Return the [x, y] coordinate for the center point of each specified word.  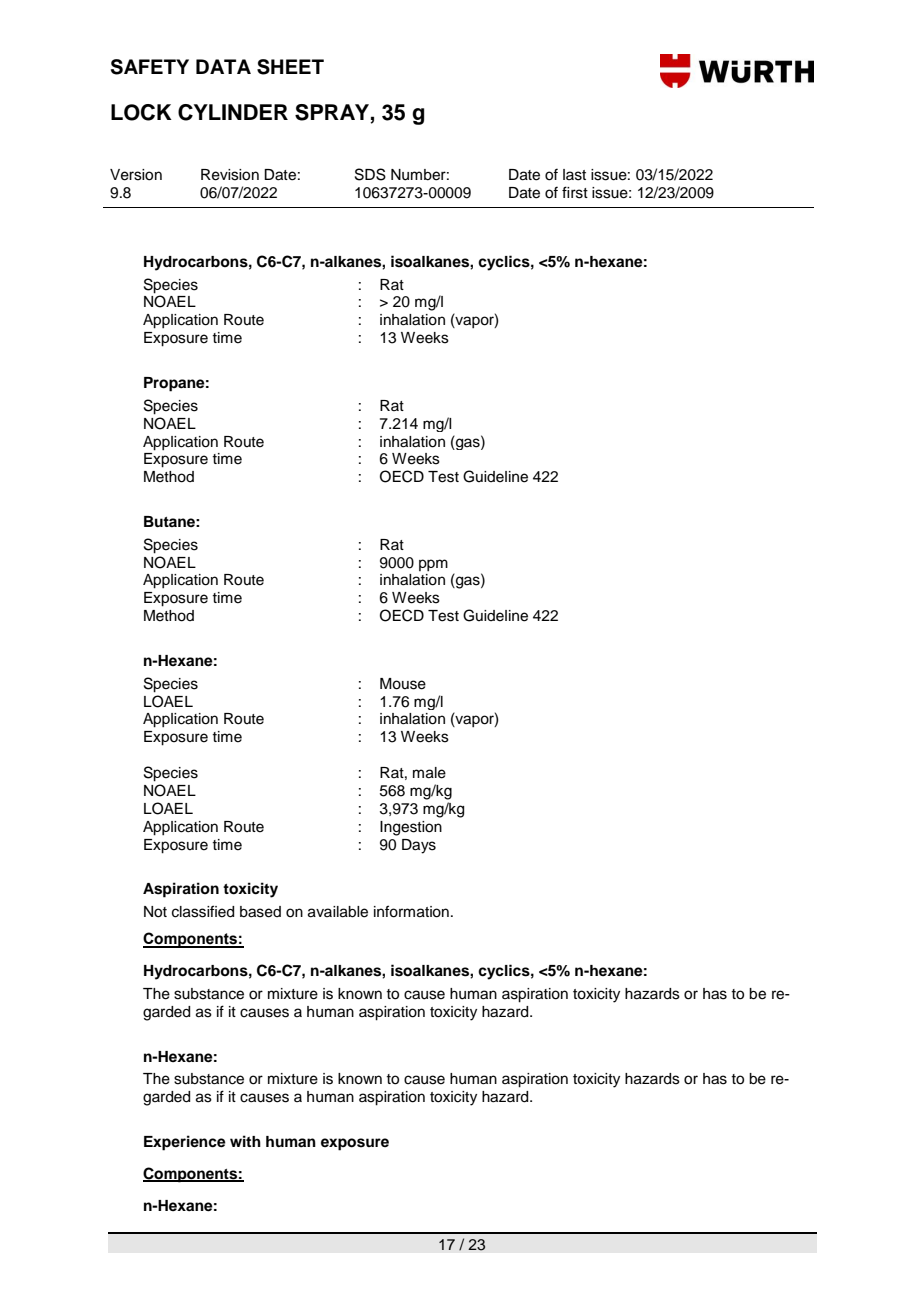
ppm [433, 565]
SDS [370, 174]
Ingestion [411, 828]
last [574, 175]
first [575, 192]
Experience [185, 1143]
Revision [230, 175]
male [429, 773]
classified [203, 911]
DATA [223, 66]
